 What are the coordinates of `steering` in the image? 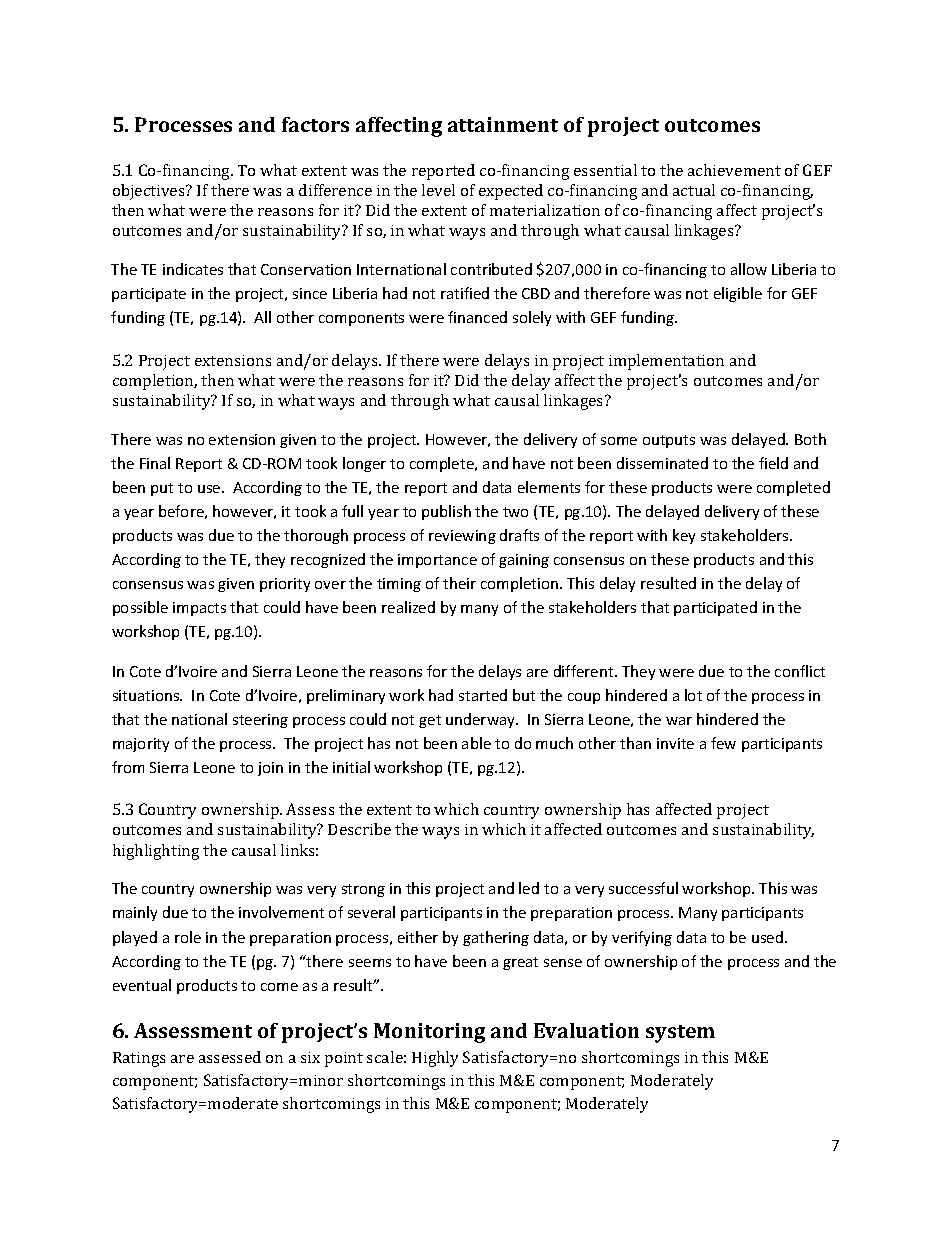 It's located at (260, 721).
